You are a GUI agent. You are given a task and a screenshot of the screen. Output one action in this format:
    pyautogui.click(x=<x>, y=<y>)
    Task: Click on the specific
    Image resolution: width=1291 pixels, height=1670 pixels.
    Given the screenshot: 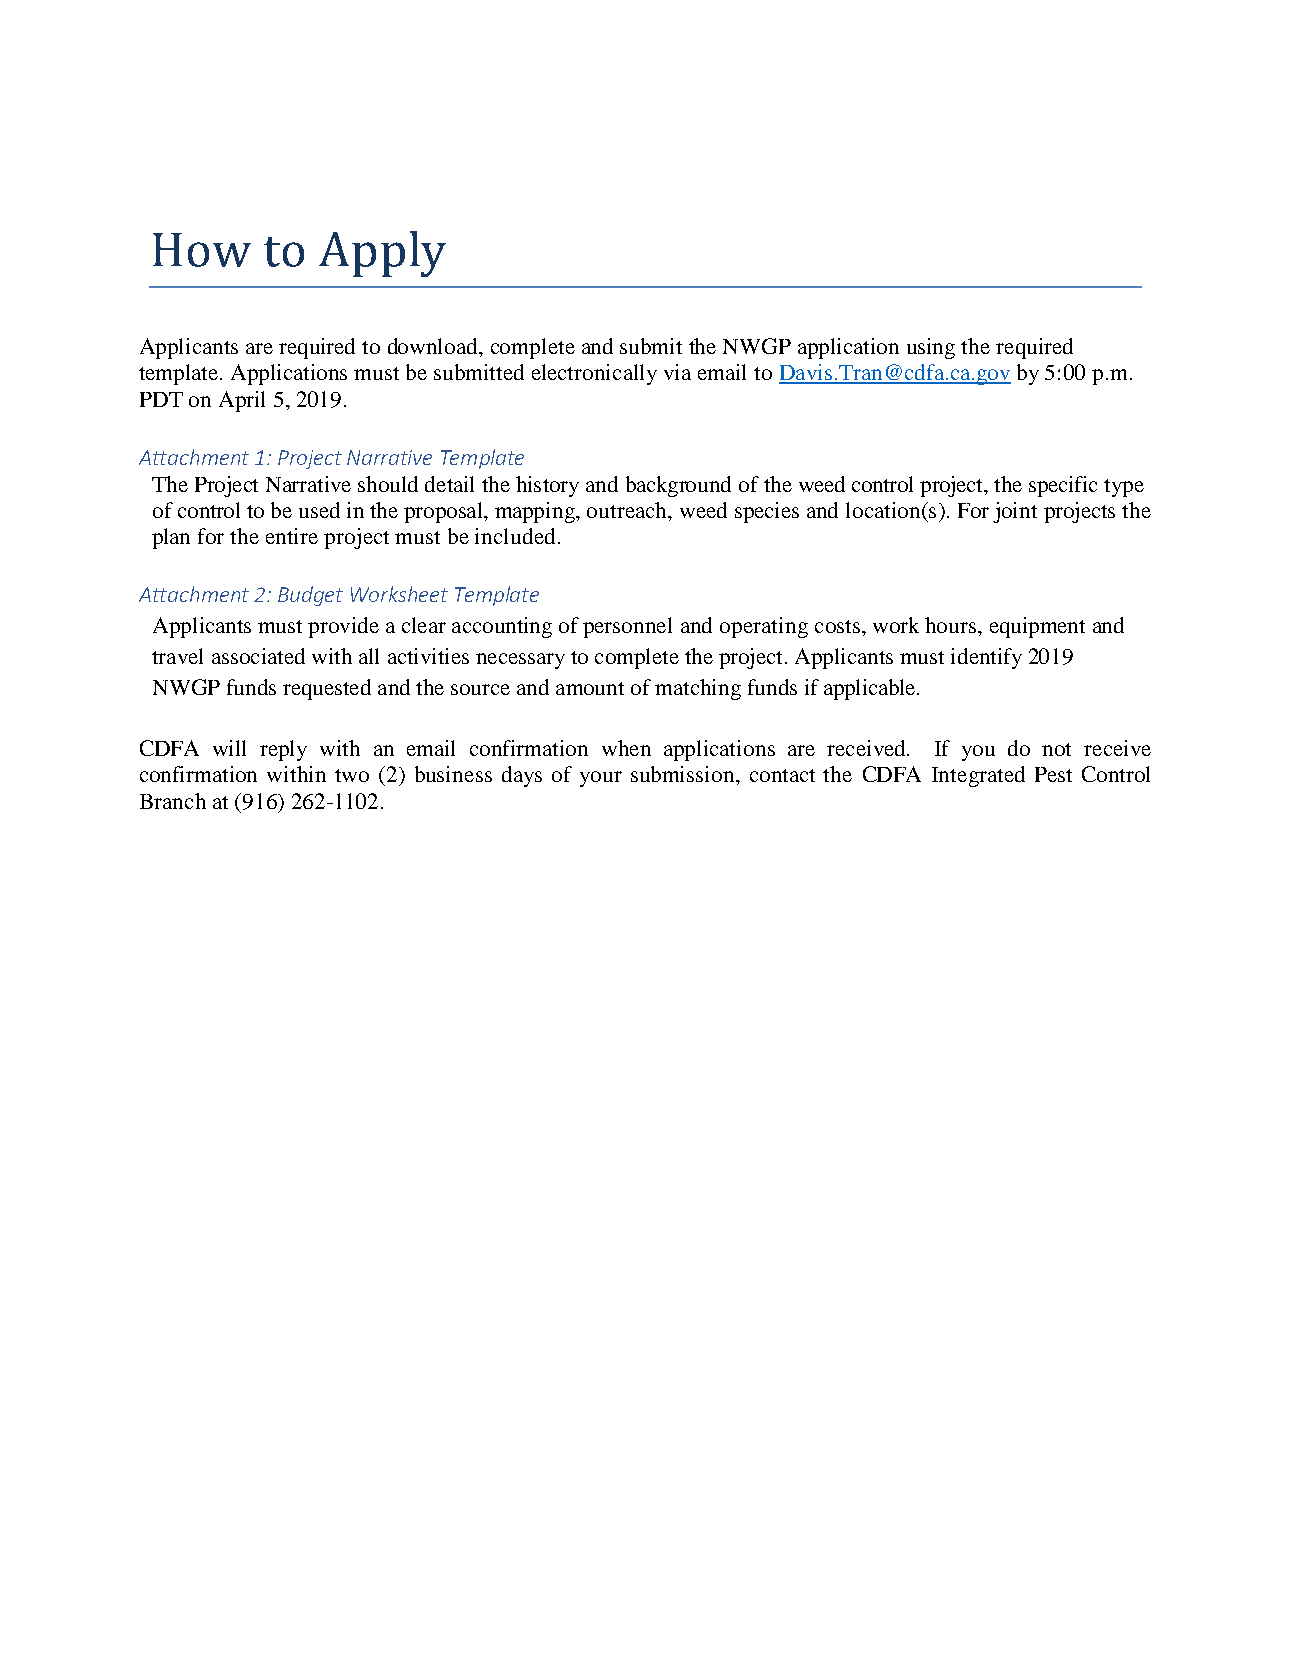 What is the action you would take?
    pyautogui.click(x=1063, y=486)
